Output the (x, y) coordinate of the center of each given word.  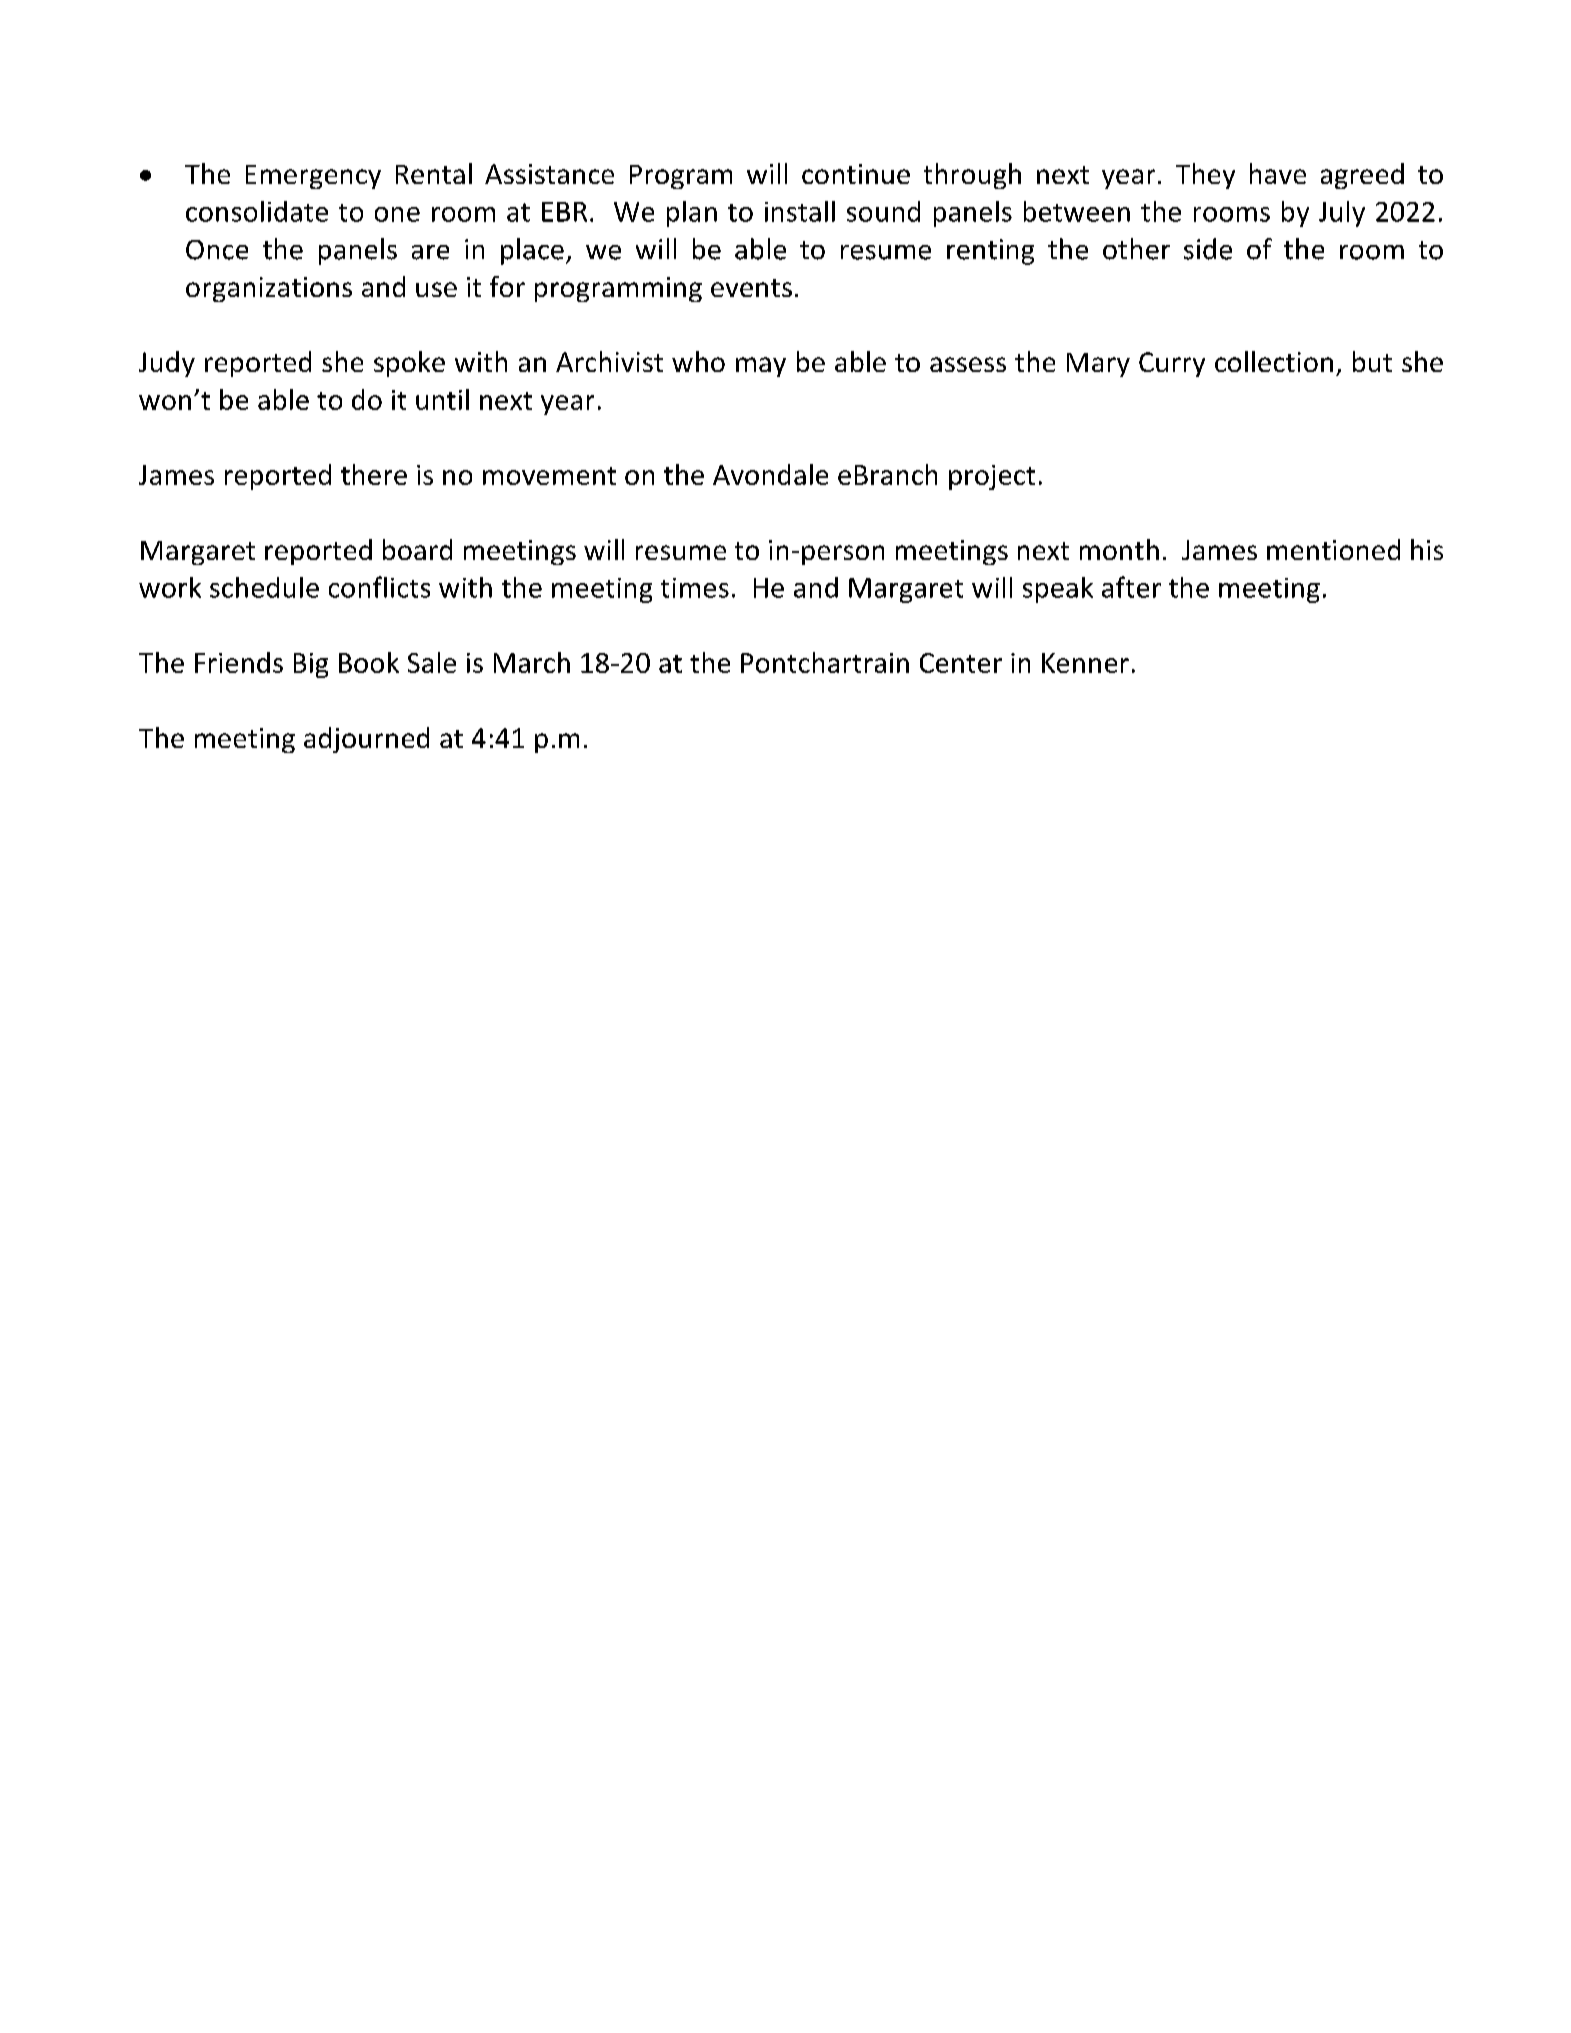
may (761, 367)
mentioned (1333, 549)
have (1278, 173)
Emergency (313, 177)
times (695, 588)
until (442, 399)
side (1208, 249)
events (751, 288)
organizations (269, 289)
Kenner (1085, 663)
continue (856, 174)
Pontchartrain (825, 662)
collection (1274, 361)
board (417, 549)
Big (311, 665)
